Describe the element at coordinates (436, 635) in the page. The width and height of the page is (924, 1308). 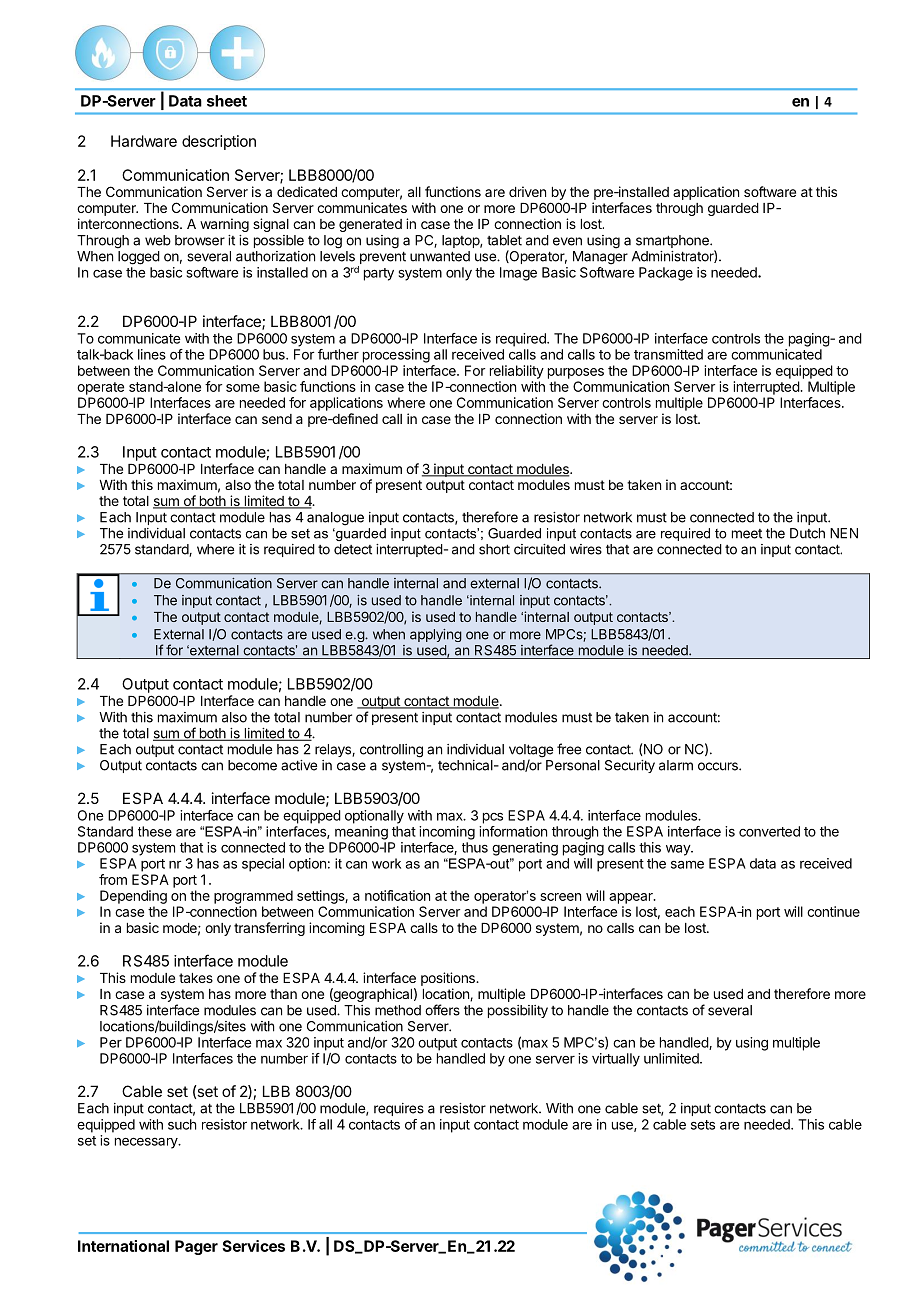
I see `applying` at that location.
